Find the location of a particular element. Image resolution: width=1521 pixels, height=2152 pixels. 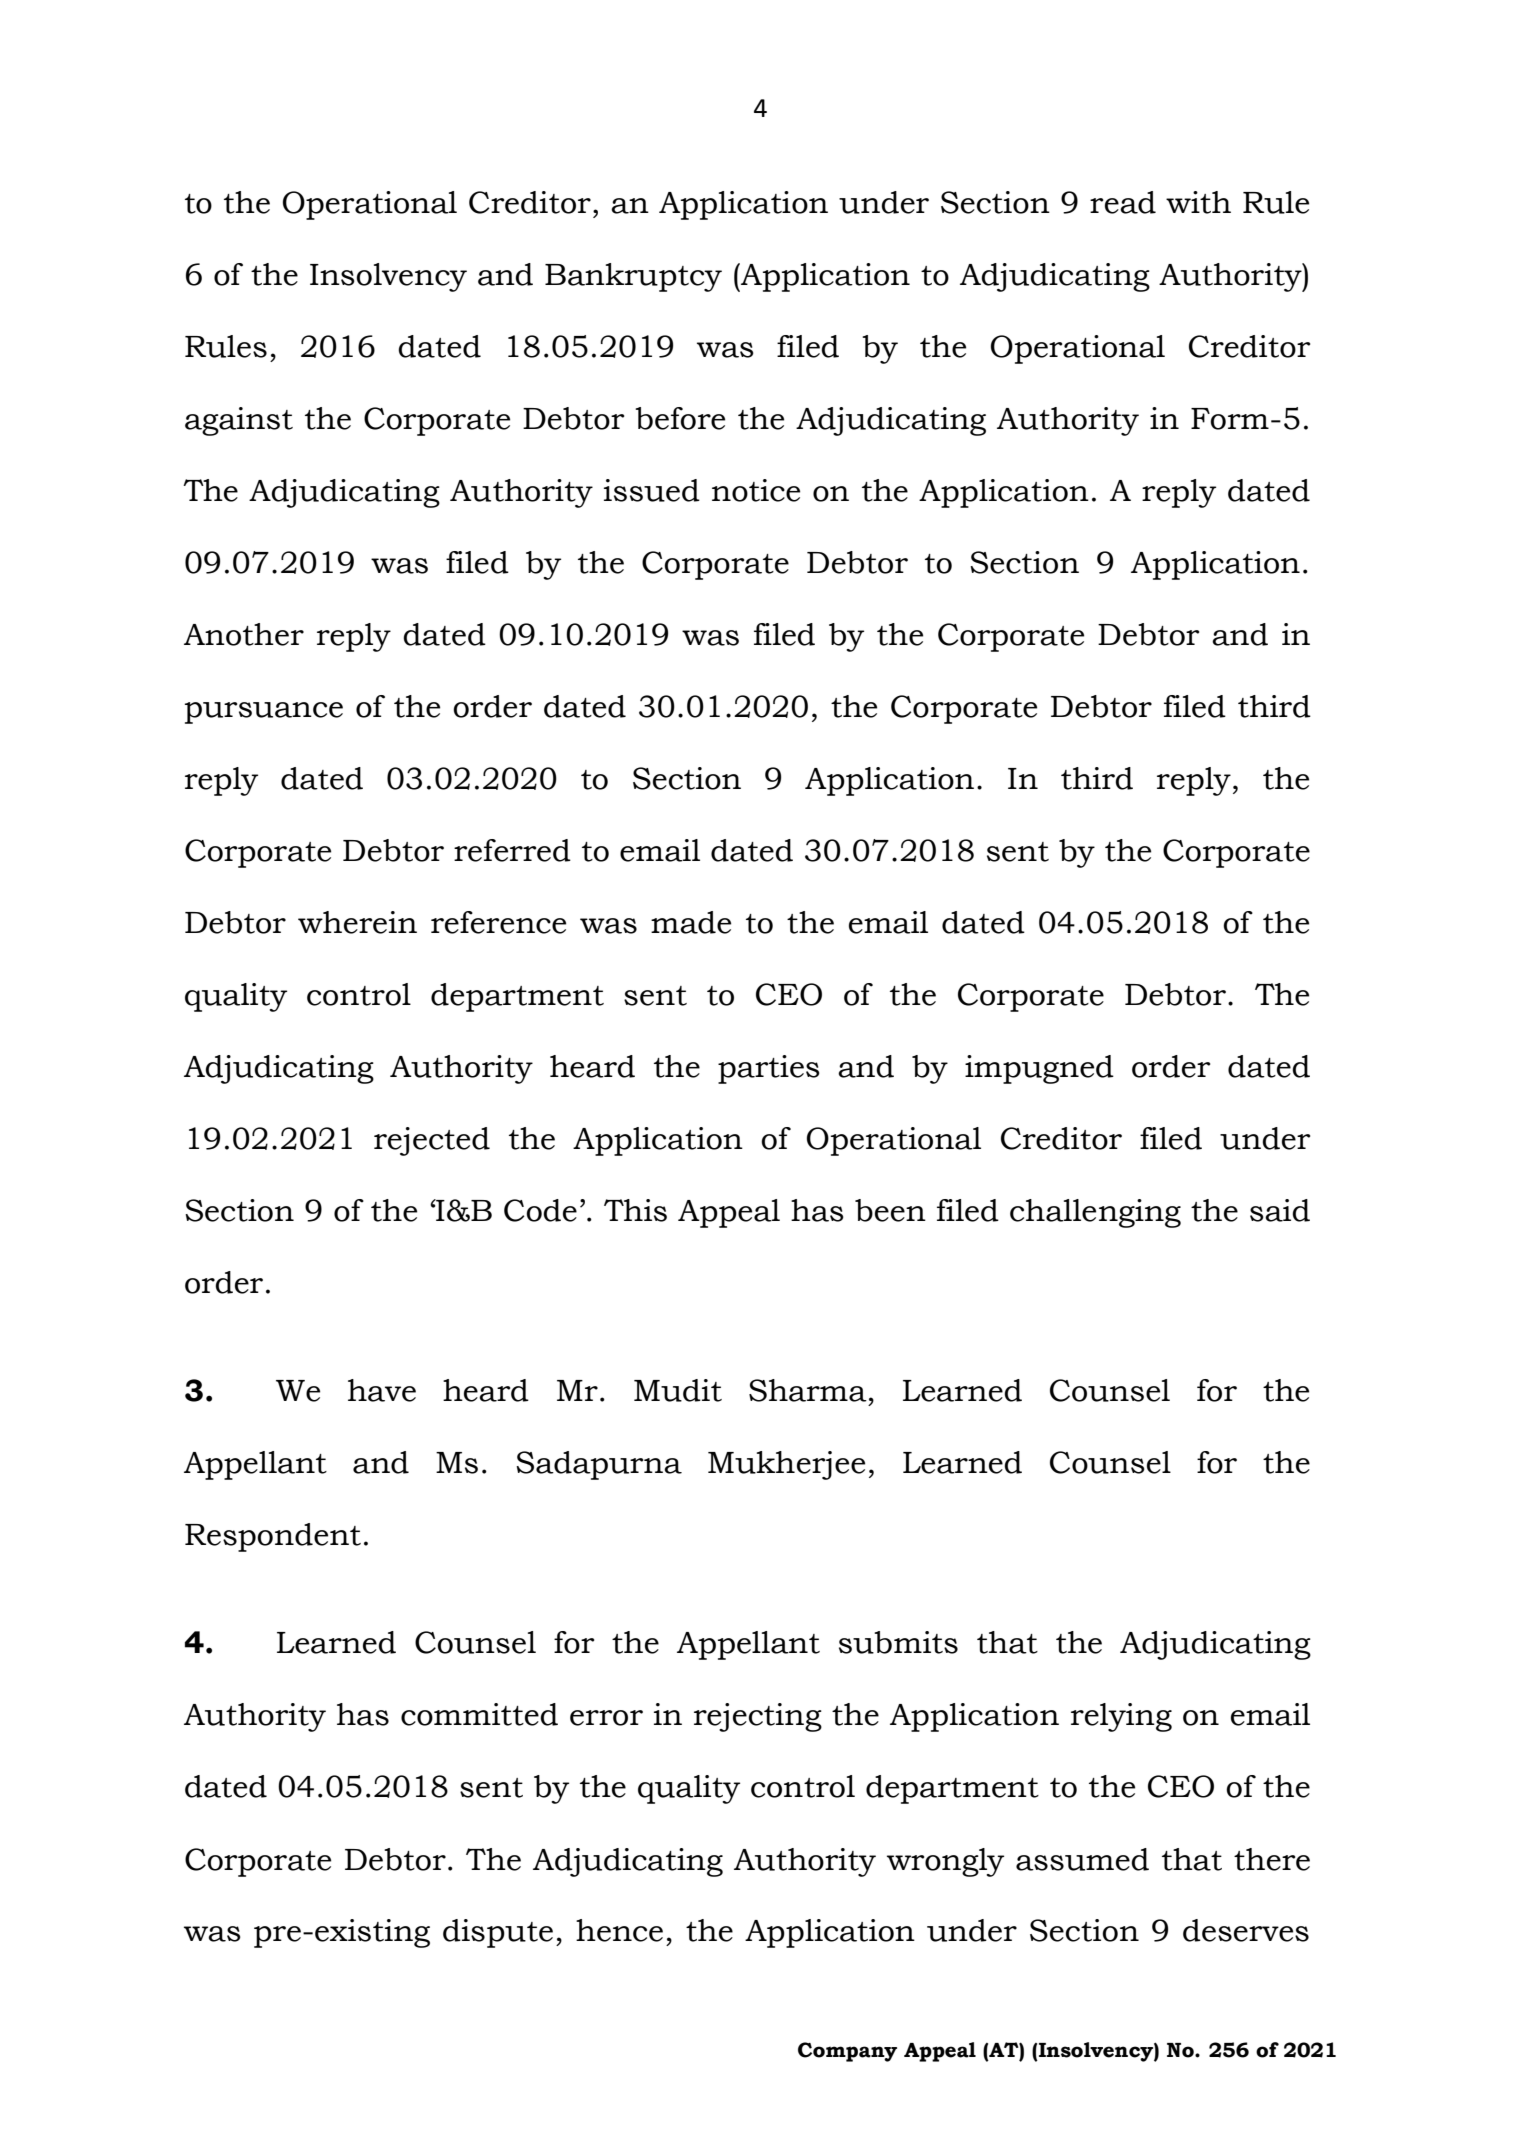

against is located at coordinates (239, 421).
